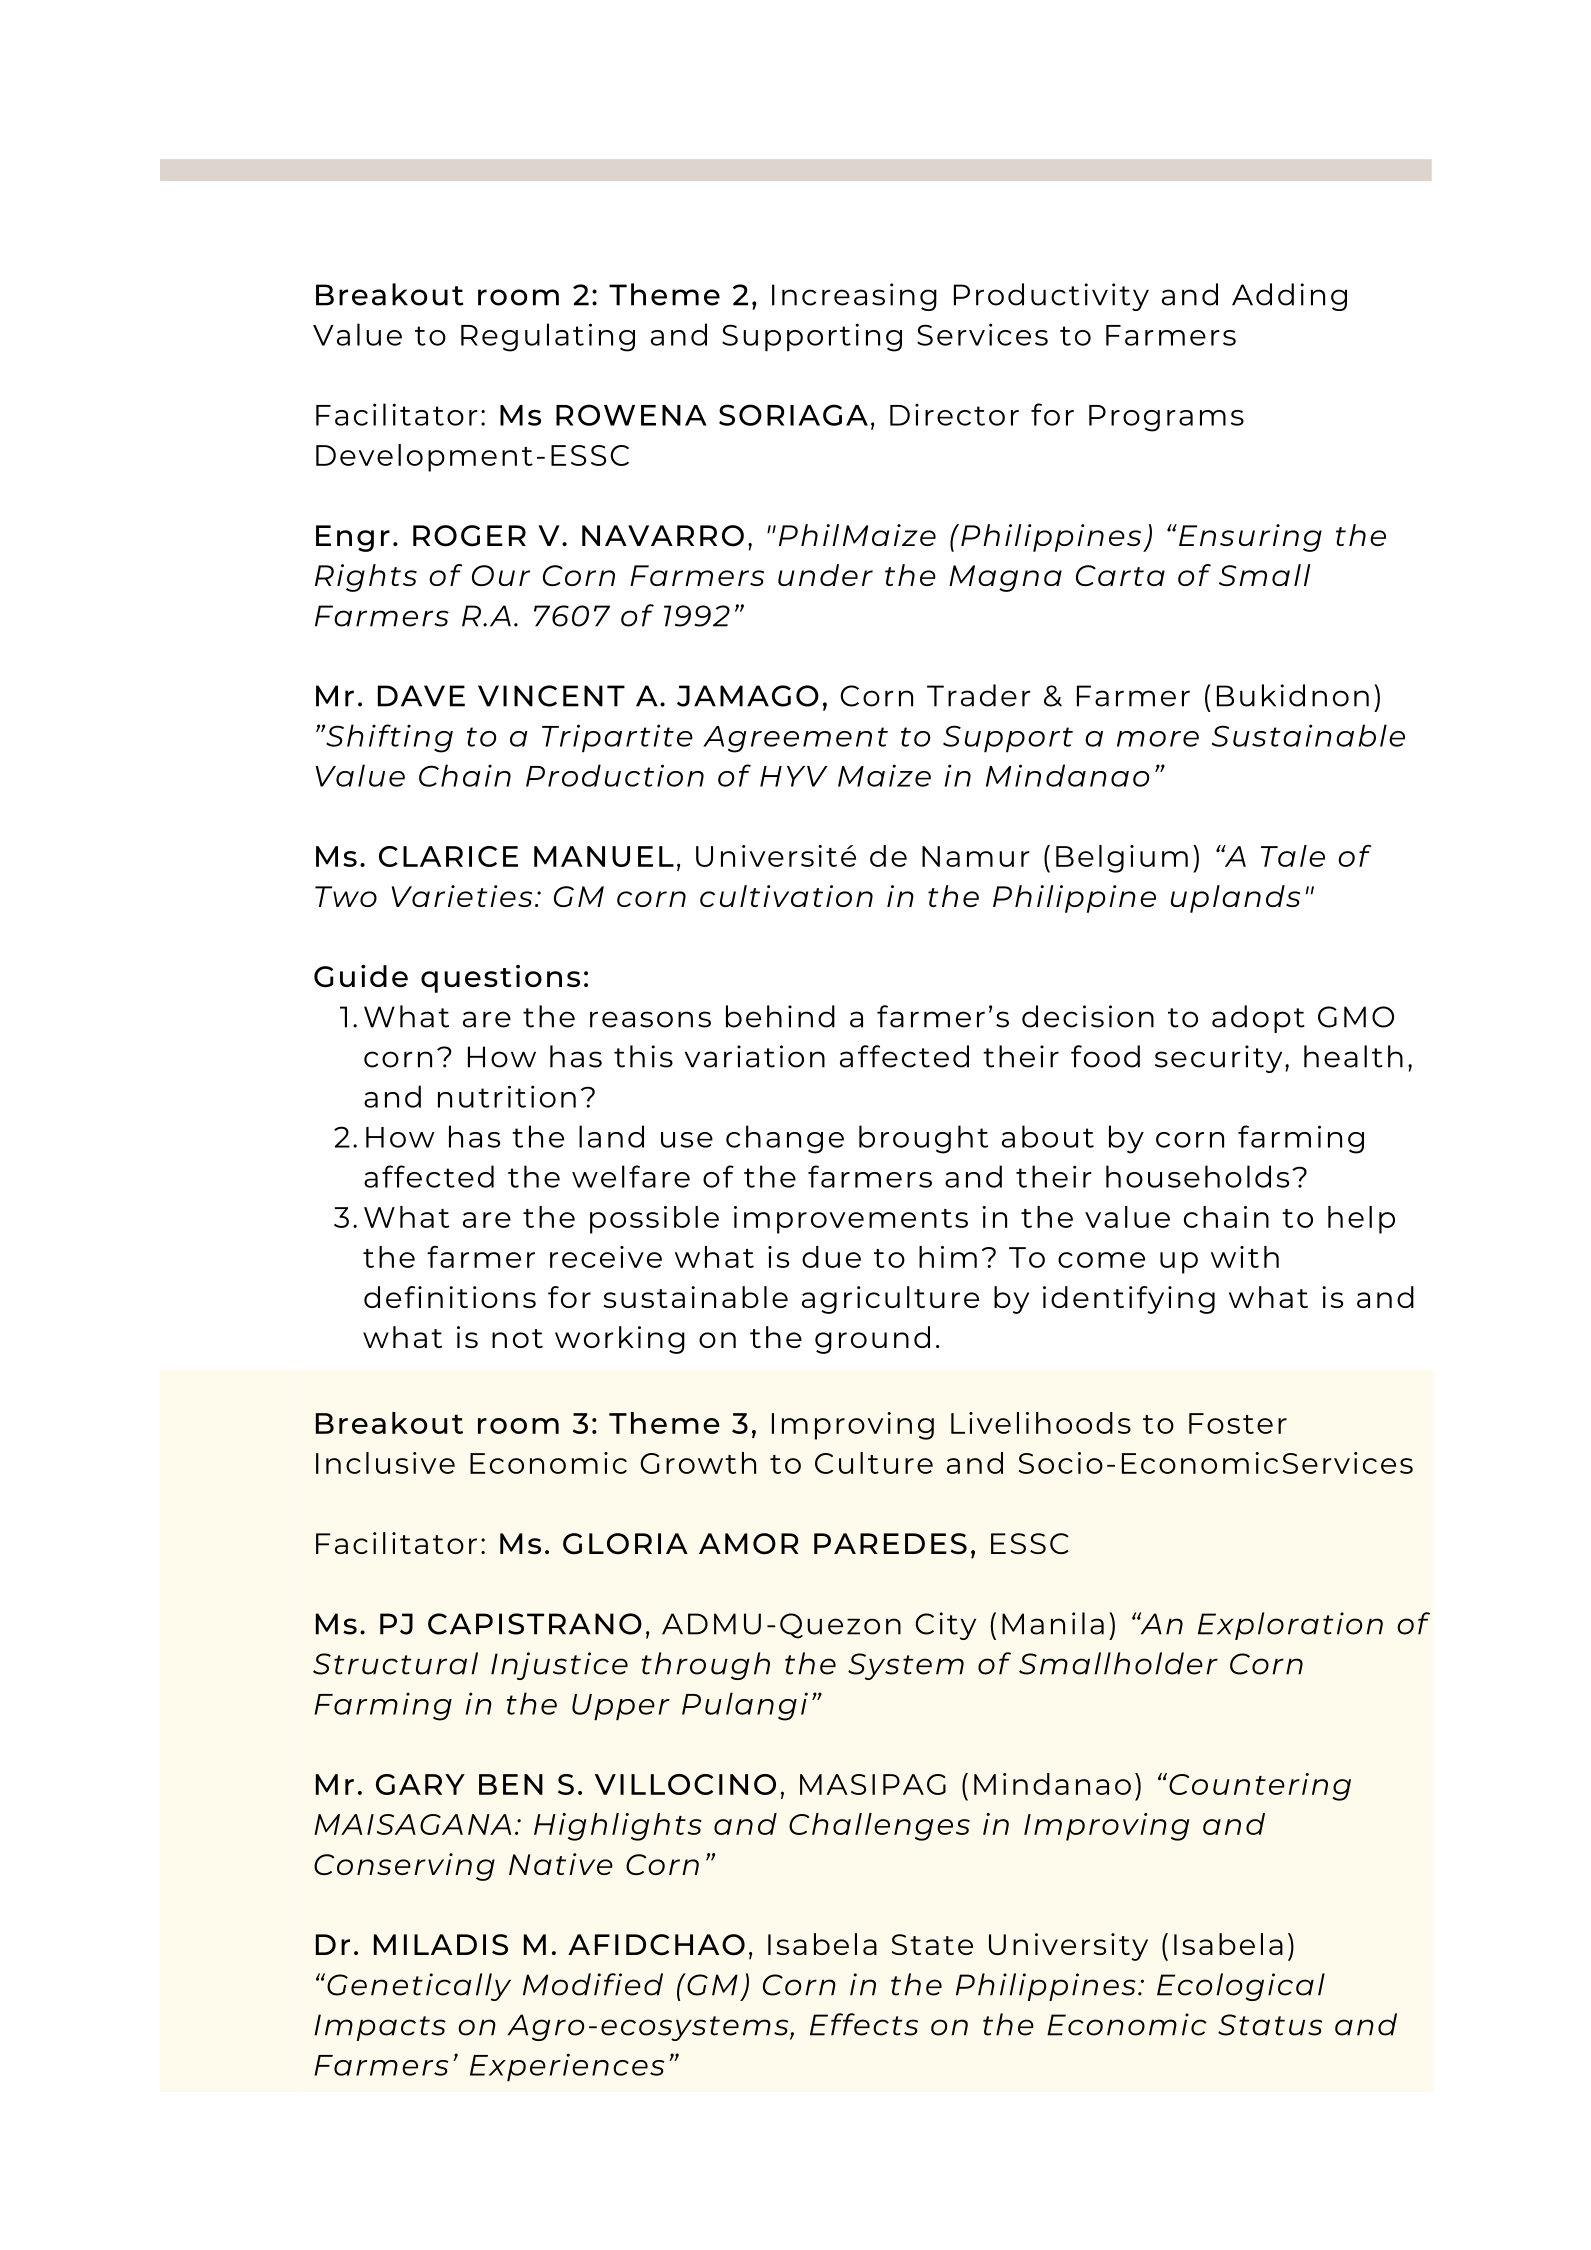  I want to click on Ecological, so click(1241, 1987).
